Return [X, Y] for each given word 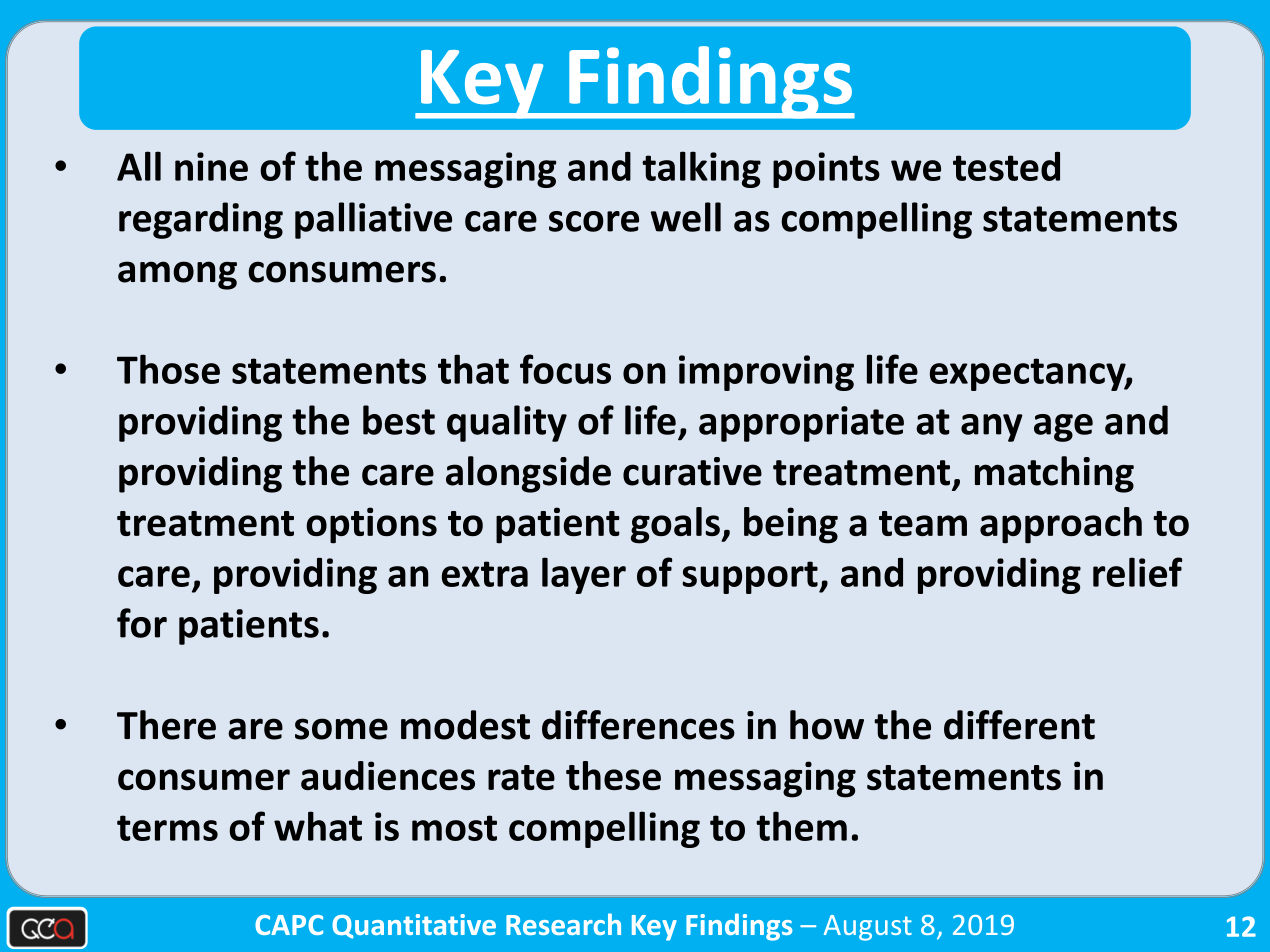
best [399, 420]
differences [638, 725]
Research [563, 924]
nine [211, 166]
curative [692, 471]
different [1019, 725]
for [142, 623]
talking [701, 169]
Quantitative [414, 926]
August [868, 928]
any [992, 428]
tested [1006, 166]
